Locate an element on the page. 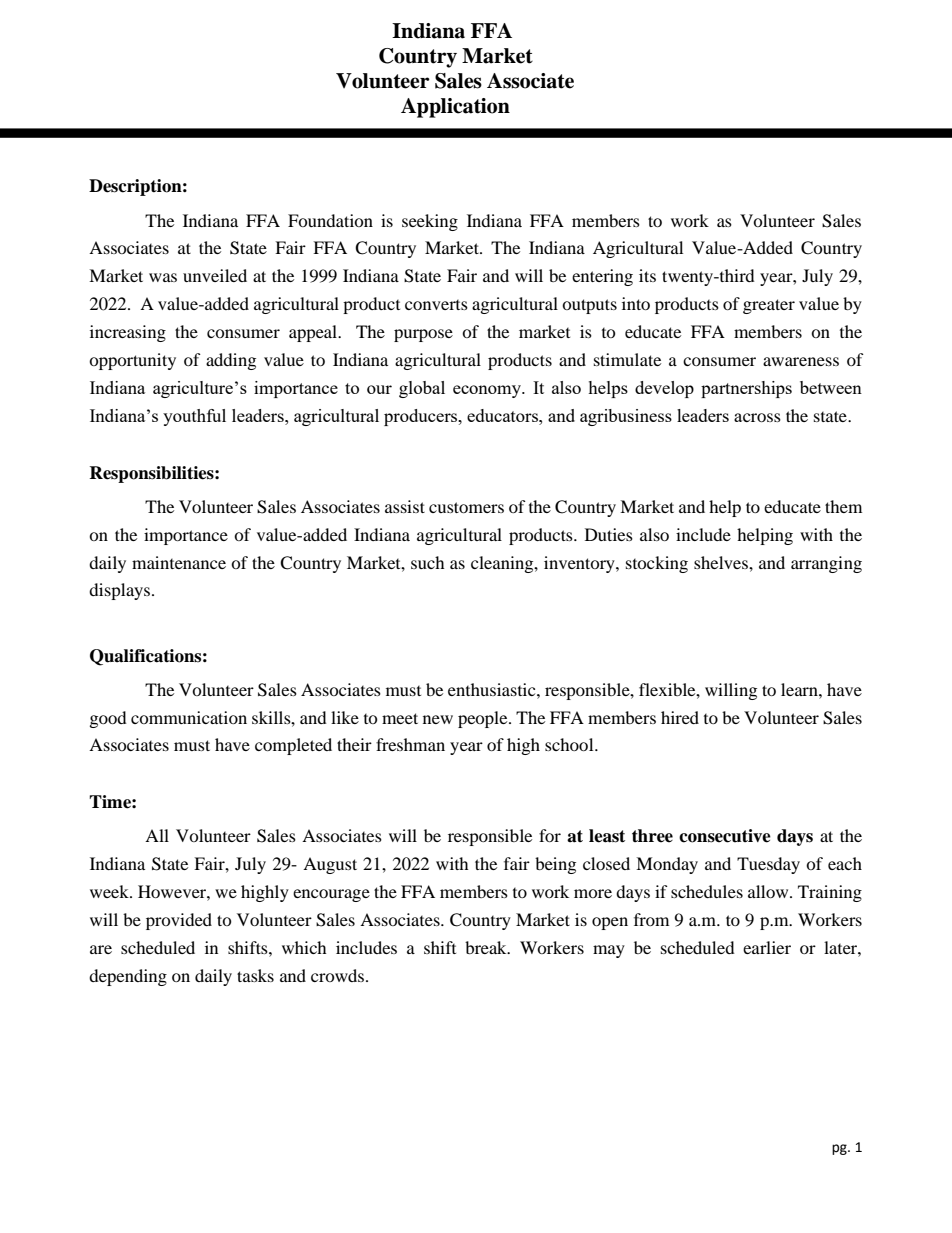  Application is located at coordinates (455, 108).
